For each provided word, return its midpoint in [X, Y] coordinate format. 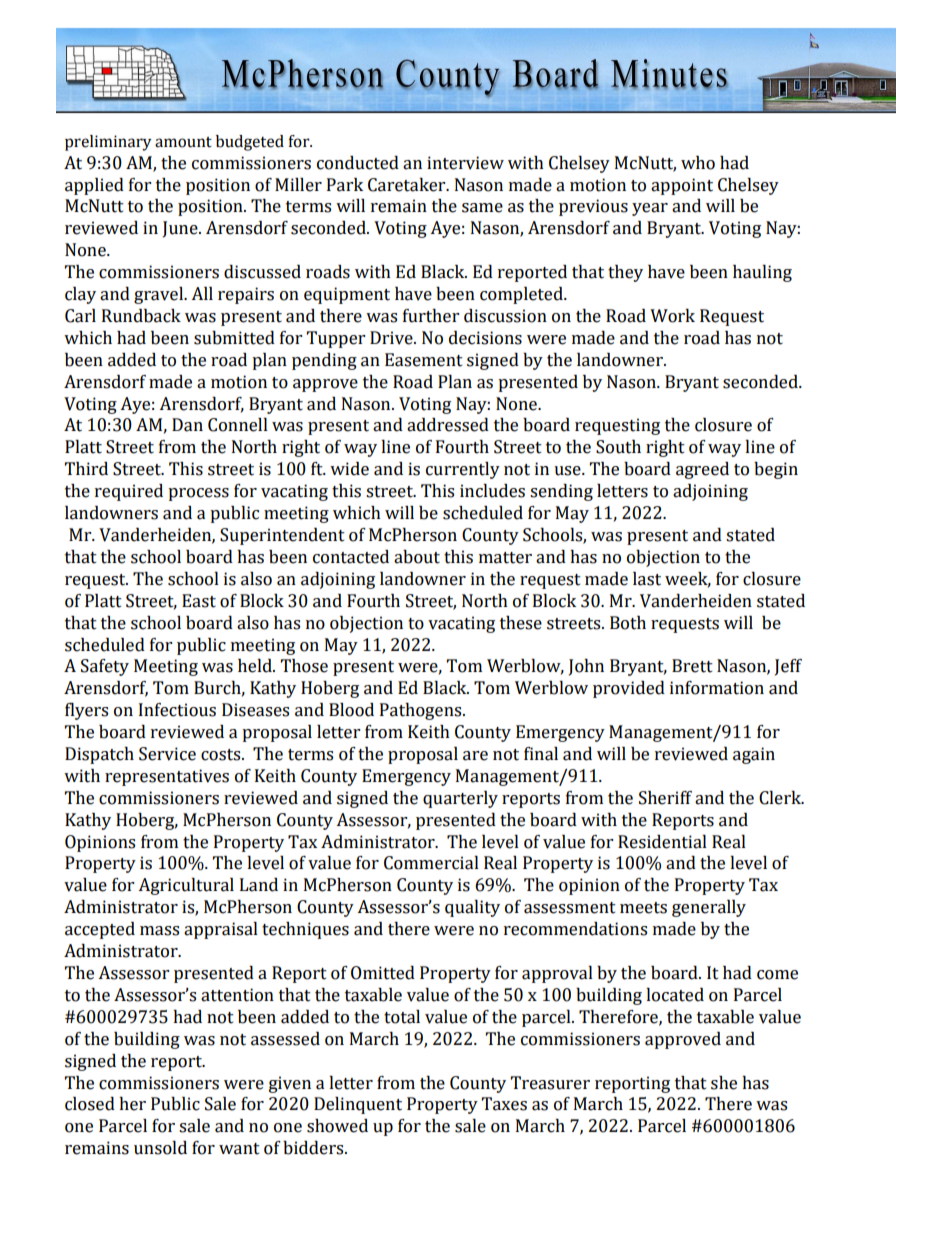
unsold [160, 1148]
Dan [187, 425]
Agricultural [186, 886]
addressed [448, 425]
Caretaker [408, 185]
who [698, 163]
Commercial [431, 863]
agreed [702, 470]
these [521, 623]
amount [183, 142]
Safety [105, 667]
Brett [692, 666]
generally [709, 908]
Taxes [504, 1104]
